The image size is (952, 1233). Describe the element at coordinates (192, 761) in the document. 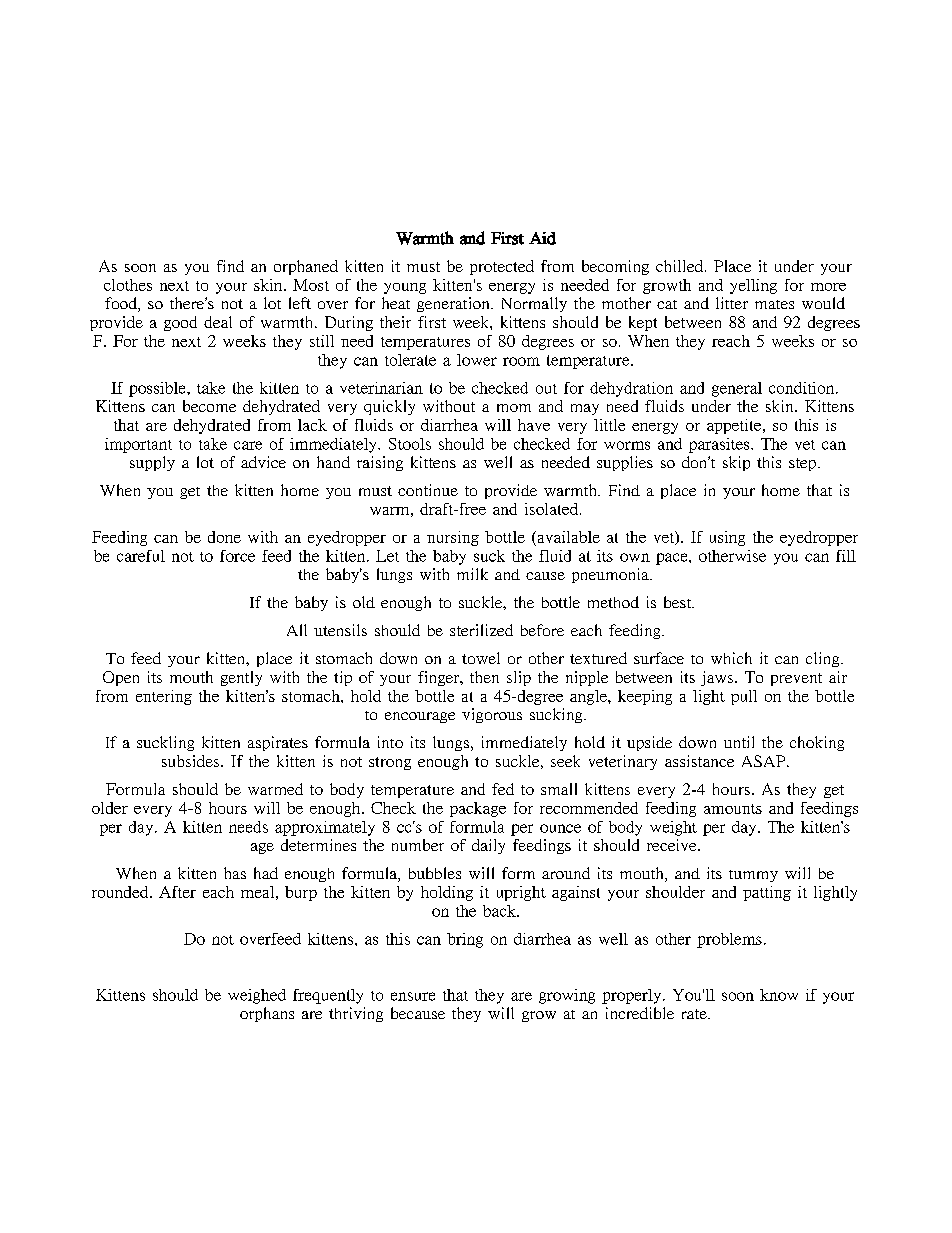

I see `subsides` at that location.
